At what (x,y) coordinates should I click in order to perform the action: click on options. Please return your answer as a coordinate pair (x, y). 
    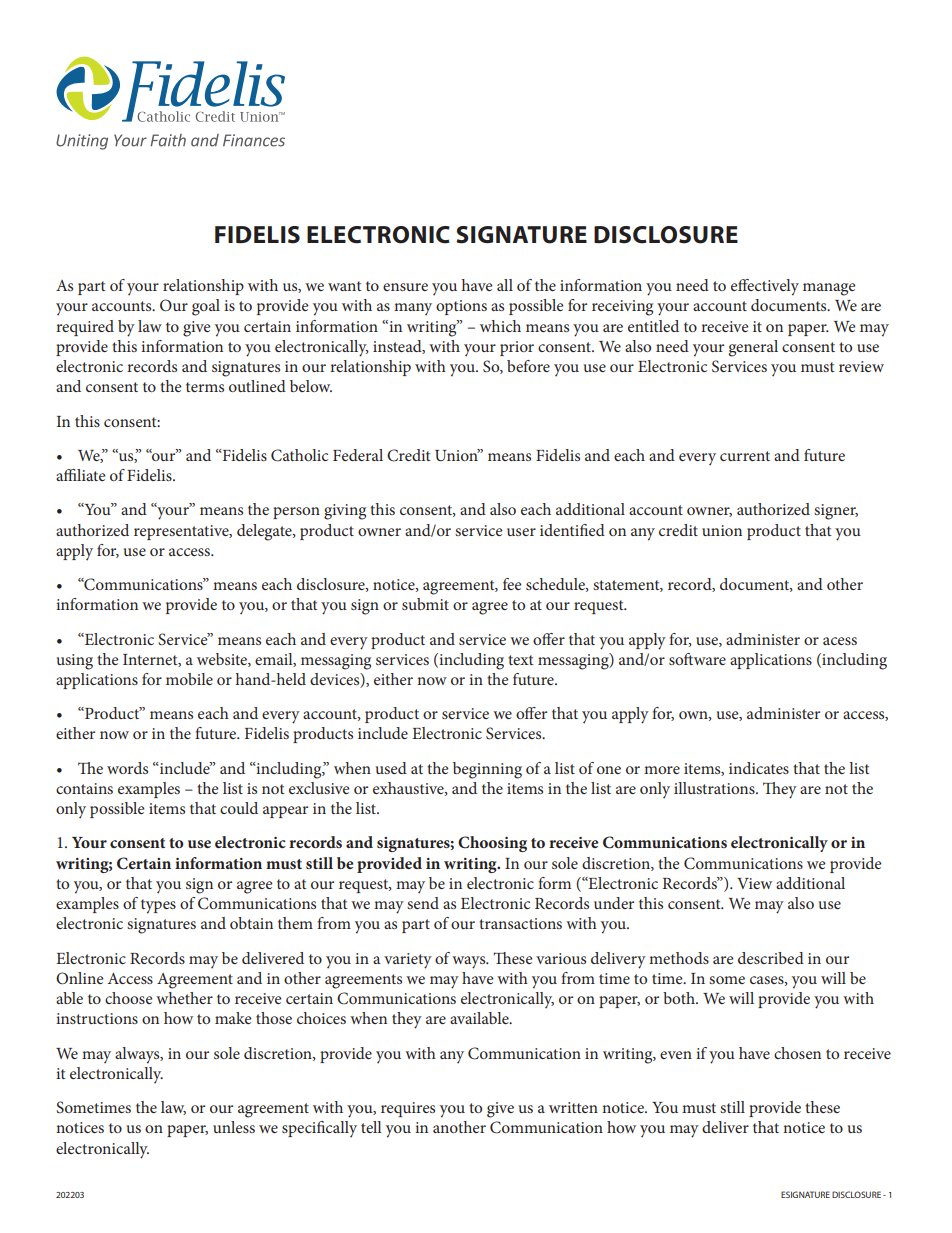
    Looking at the image, I should click on (461, 307).
